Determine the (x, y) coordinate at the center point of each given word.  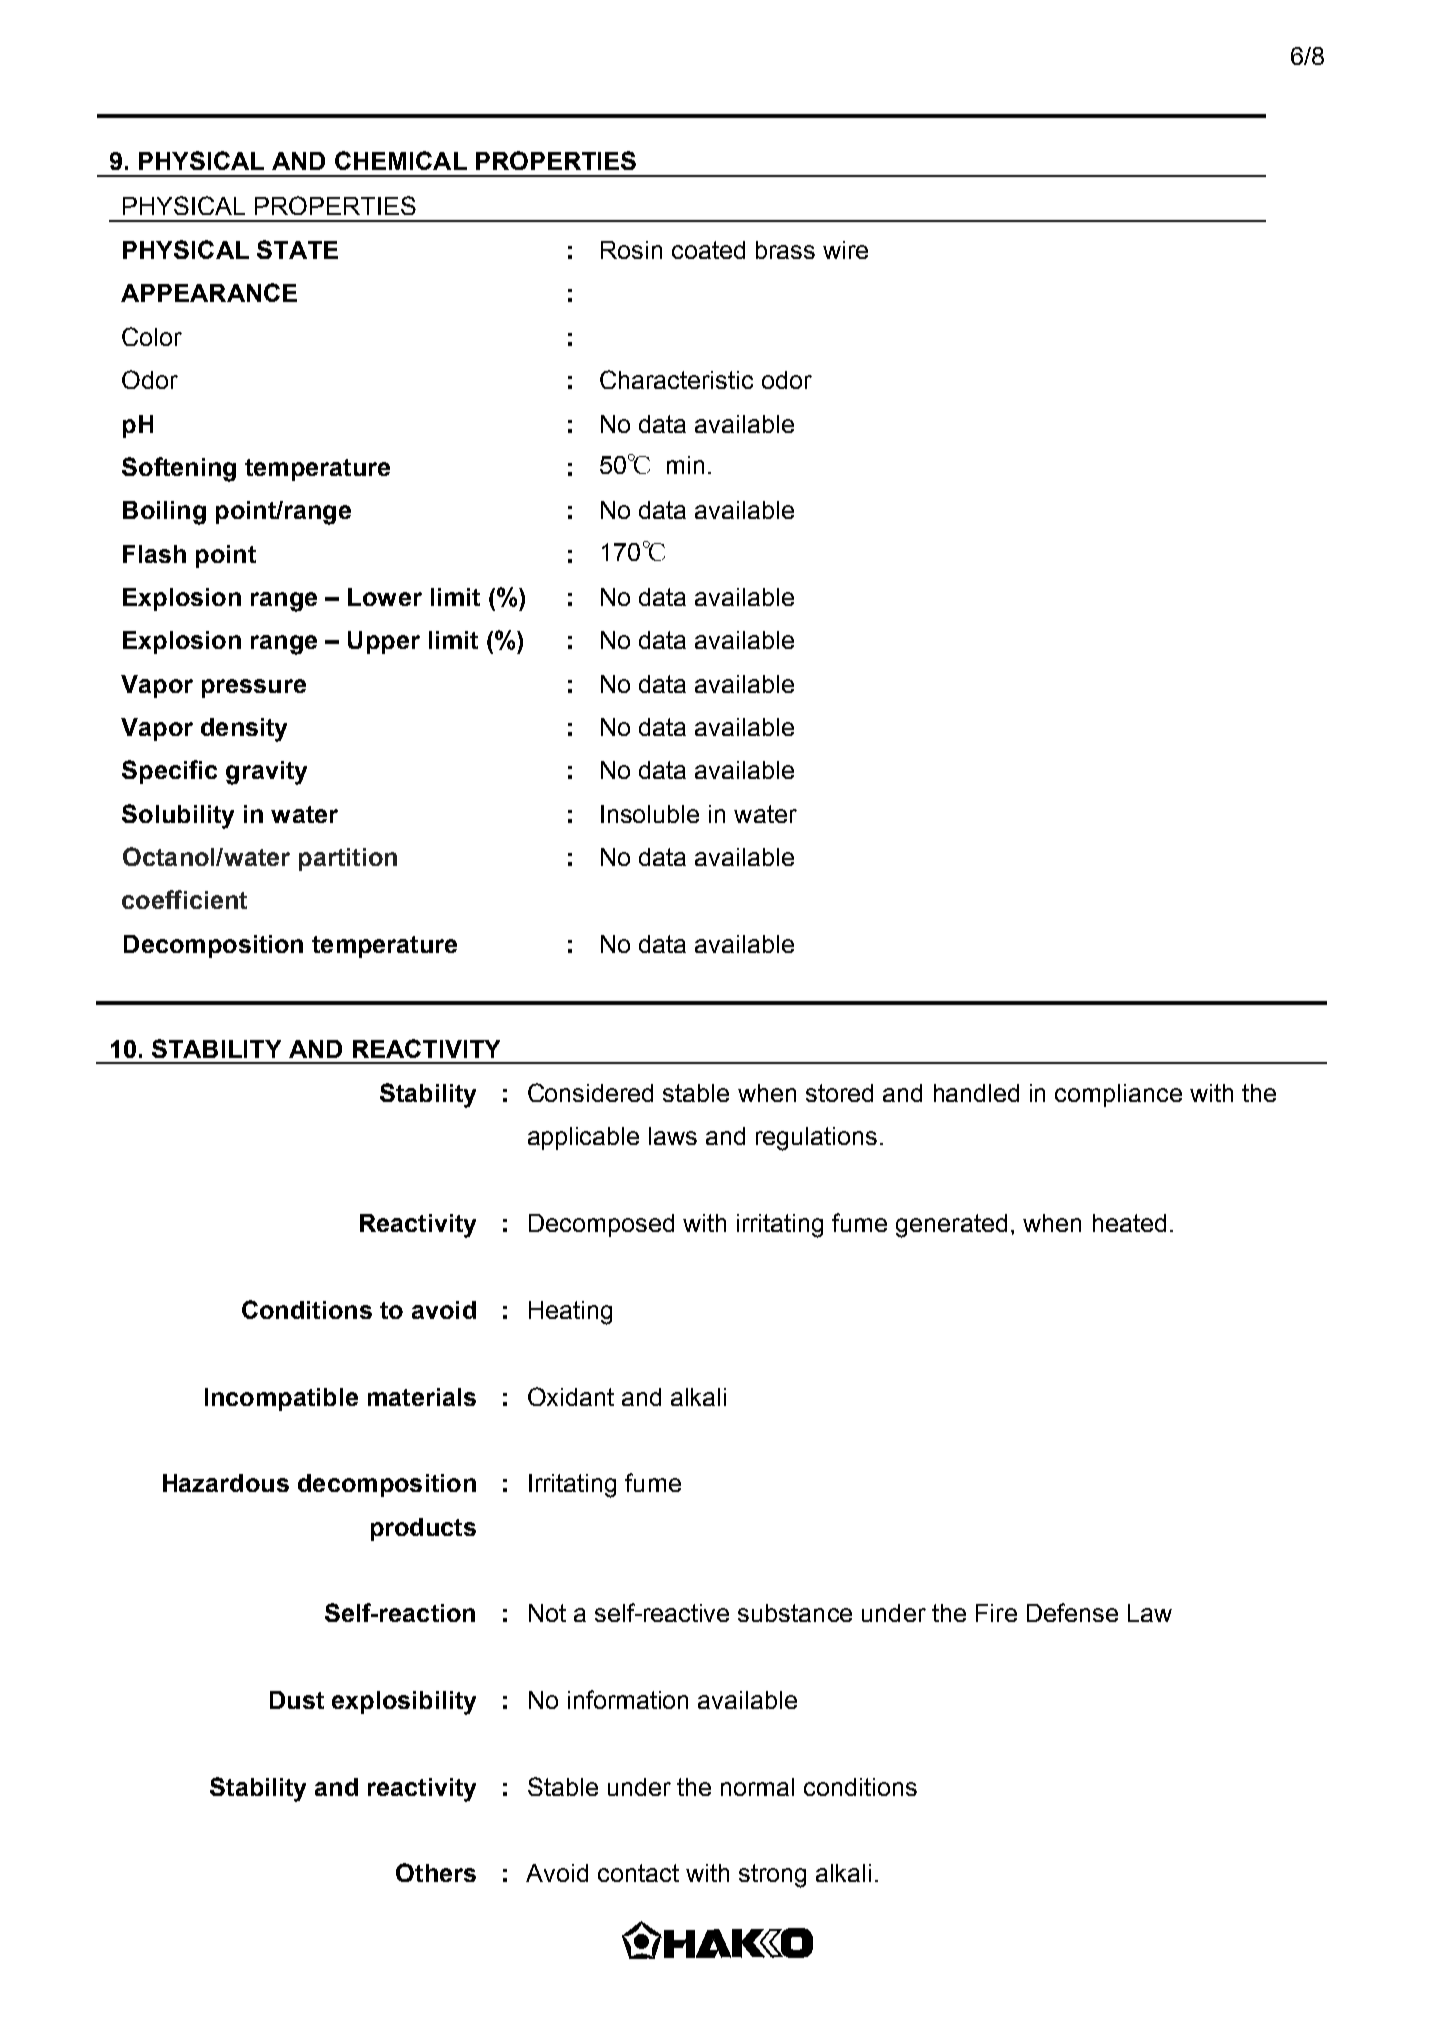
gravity (266, 773)
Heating (570, 1313)
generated (951, 1226)
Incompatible (281, 1399)
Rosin (631, 250)
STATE (297, 249)
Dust (297, 1700)
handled (976, 1093)
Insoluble (650, 814)
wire (845, 250)
